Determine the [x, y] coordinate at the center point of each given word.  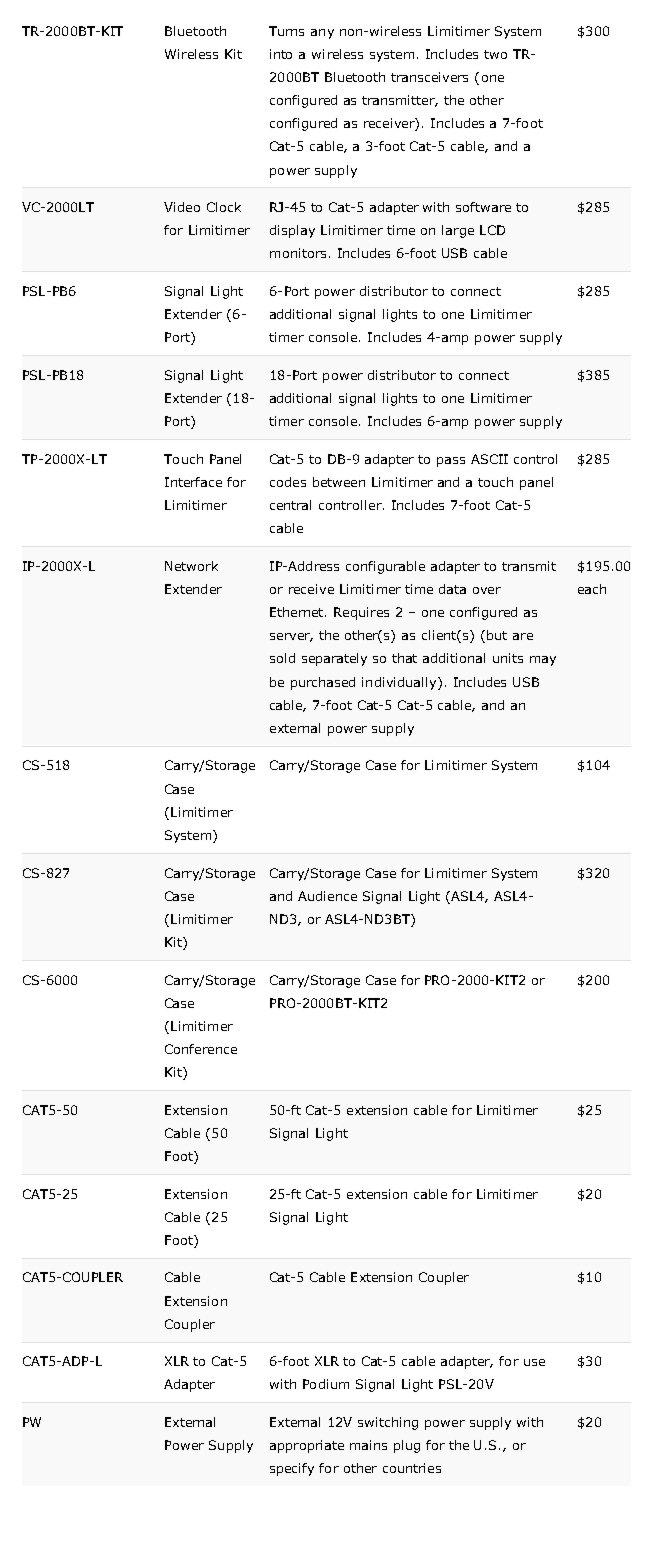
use [534, 1362]
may [543, 661]
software [483, 207]
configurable [385, 567]
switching [388, 1423]
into [281, 54]
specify [292, 1469]
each [592, 589]
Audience [327, 896]
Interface [193, 482]
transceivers [429, 77]
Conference [201, 1049]
